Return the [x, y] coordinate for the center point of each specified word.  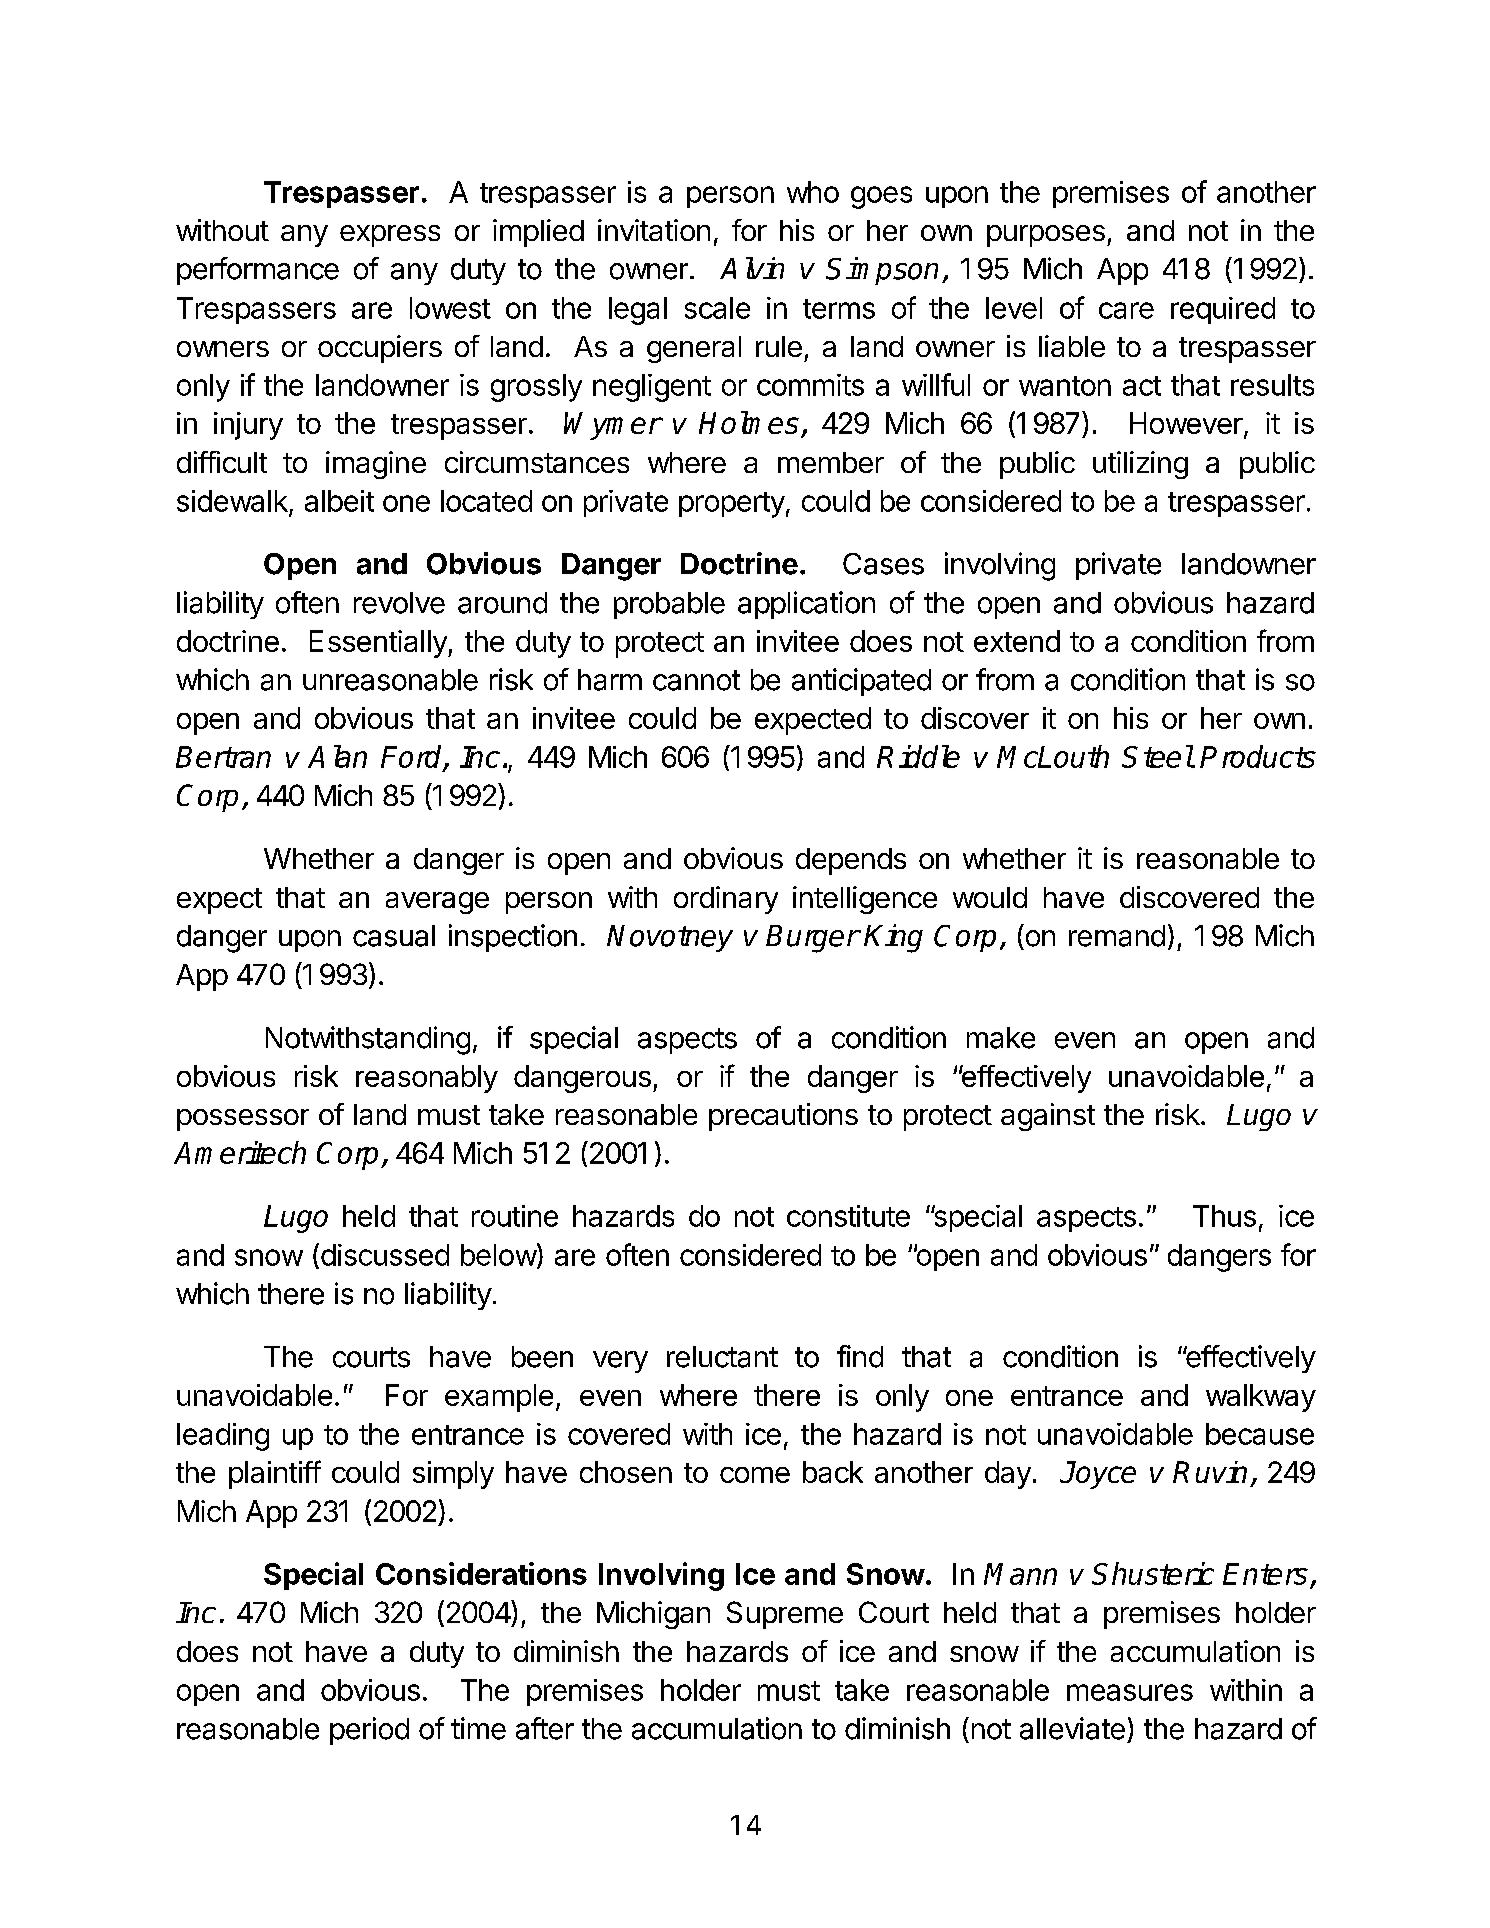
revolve [399, 603]
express [390, 236]
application [806, 605]
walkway [1261, 1398]
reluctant [722, 1357]
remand [1117, 936]
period [369, 1731]
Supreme [785, 1615]
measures [1130, 1692]
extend [1017, 641]
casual [394, 936]
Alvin [752, 268]
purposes [1046, 236]
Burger [813, 939]
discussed [383, 1255]
